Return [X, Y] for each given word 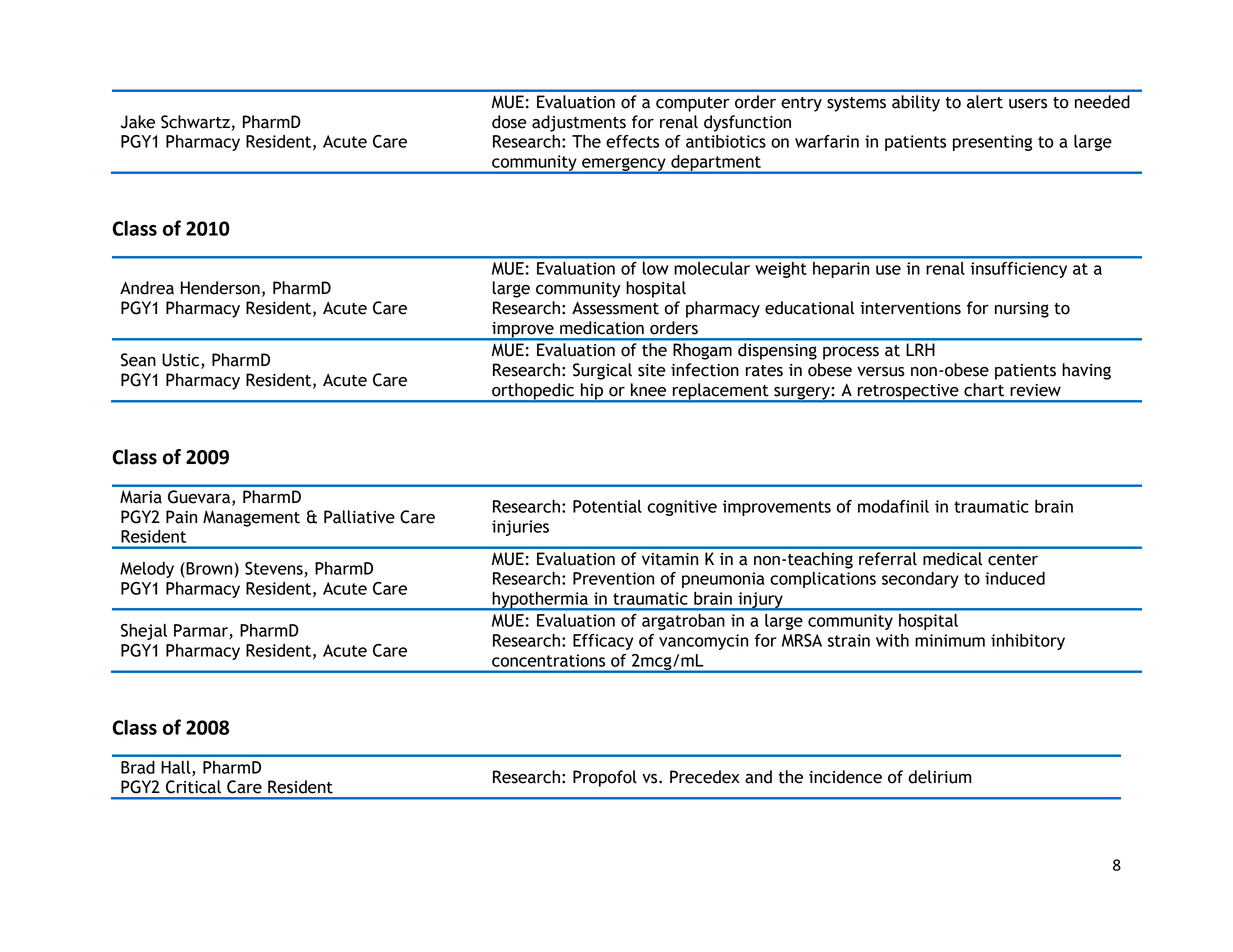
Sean [138, 360]
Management [251, 518]
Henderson [220, 288]
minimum [950, 640]
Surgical [602, 371]
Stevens [275, 569]
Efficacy [603, 642]
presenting [992, 143]
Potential [607, 506]
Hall [177, 768]
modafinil [893, 506]
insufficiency [1019, 270]
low [655, 268]
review [1035, 390]
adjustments [579, 123]
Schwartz [196, 123]
